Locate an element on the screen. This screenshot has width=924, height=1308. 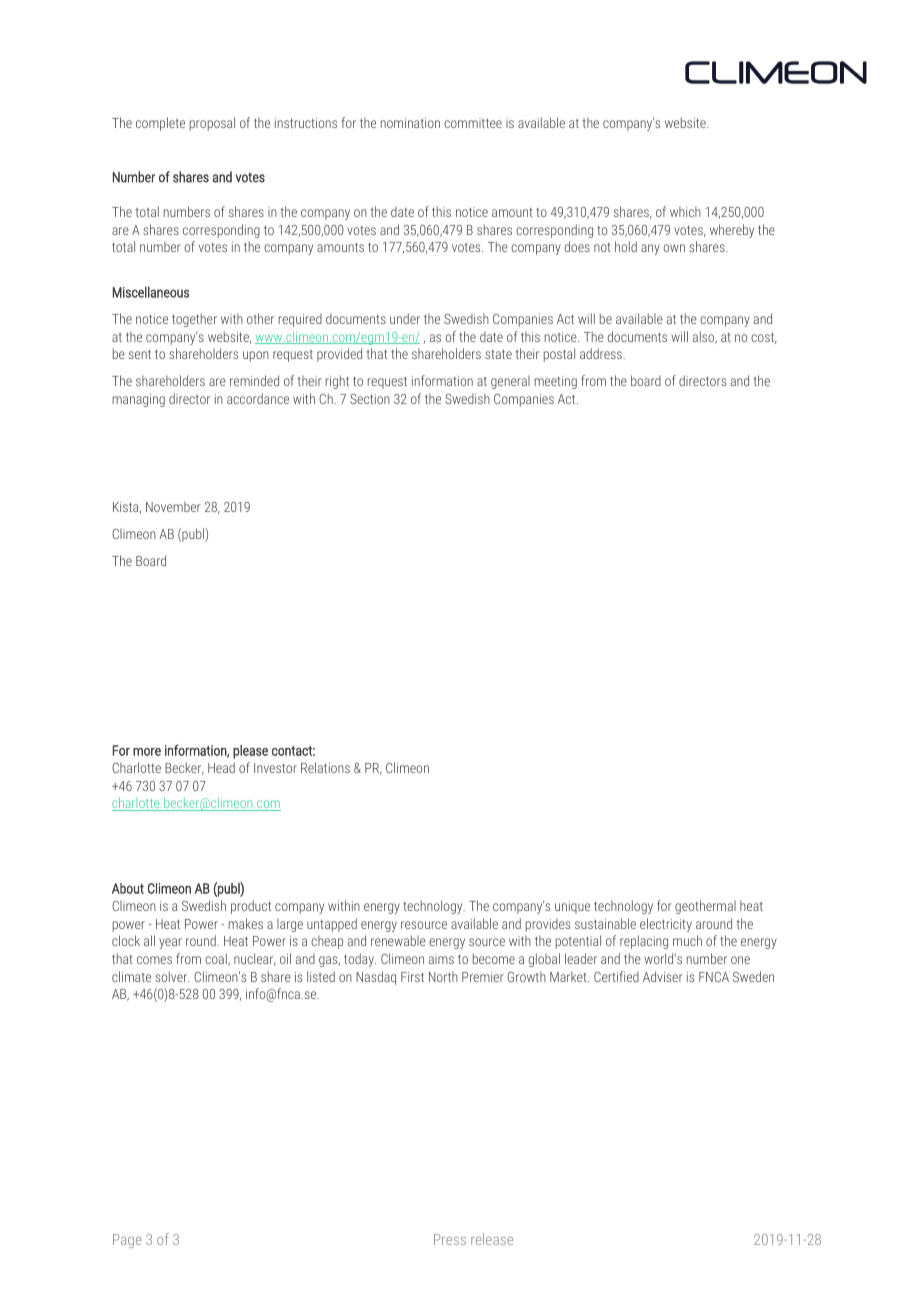
electricity is located at coordinates (666, 925).
